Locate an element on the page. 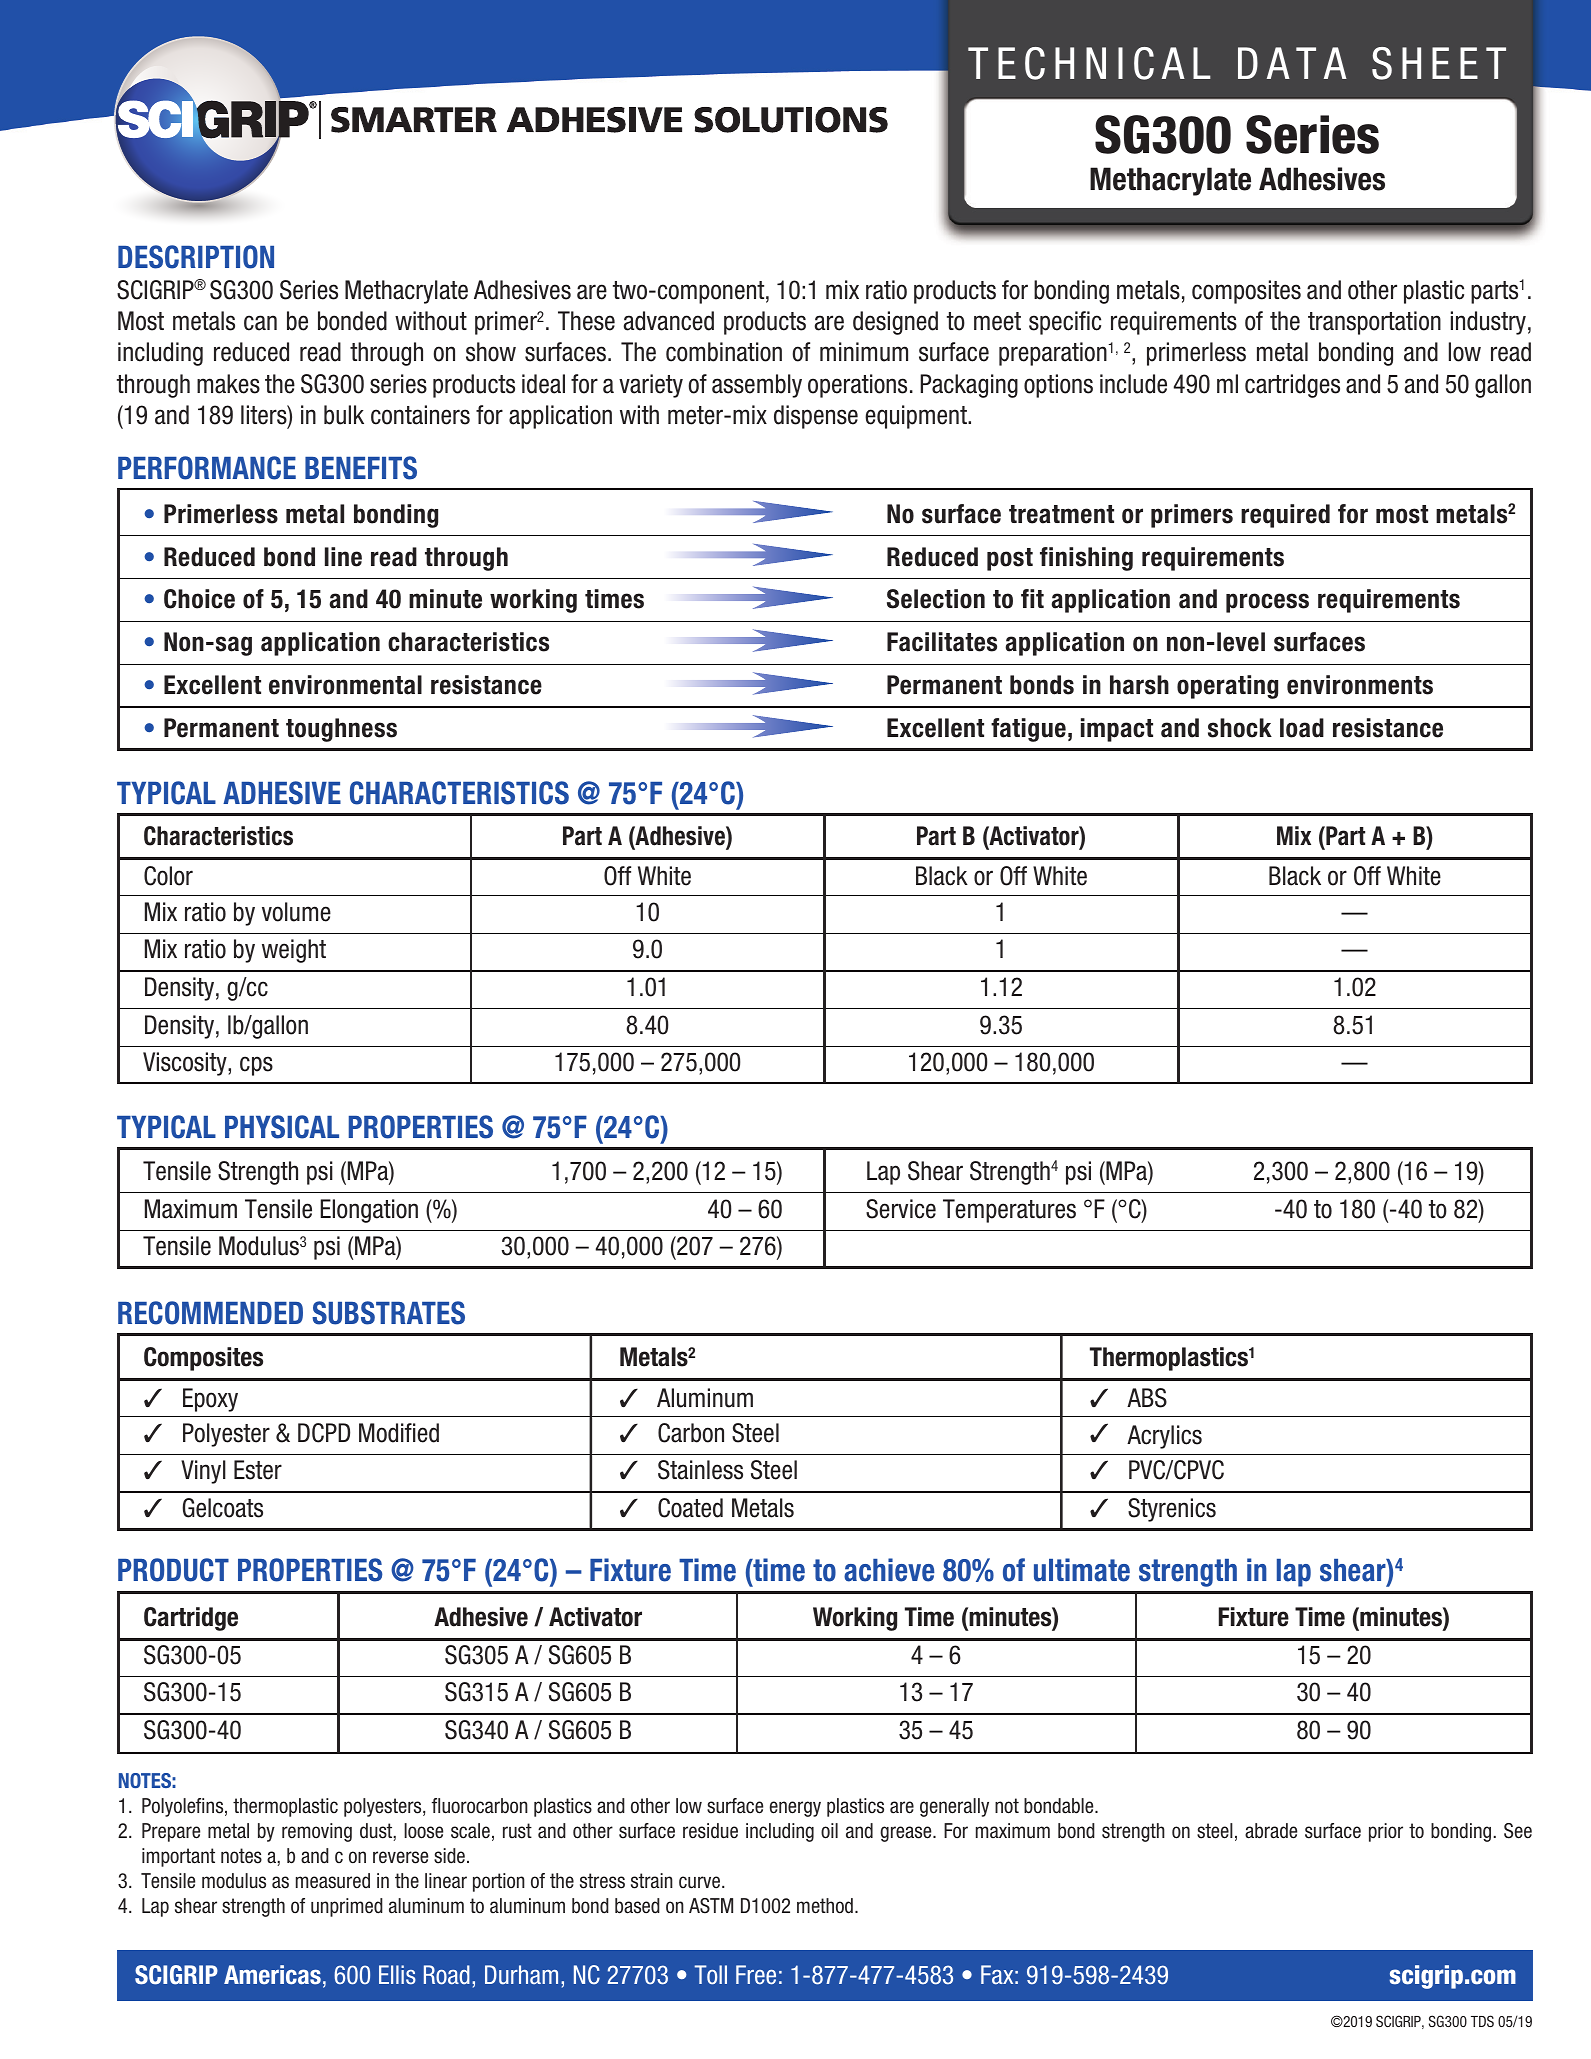 This document has width=1591, height=2059. Facilitates is located at coordinates (942, 642).
